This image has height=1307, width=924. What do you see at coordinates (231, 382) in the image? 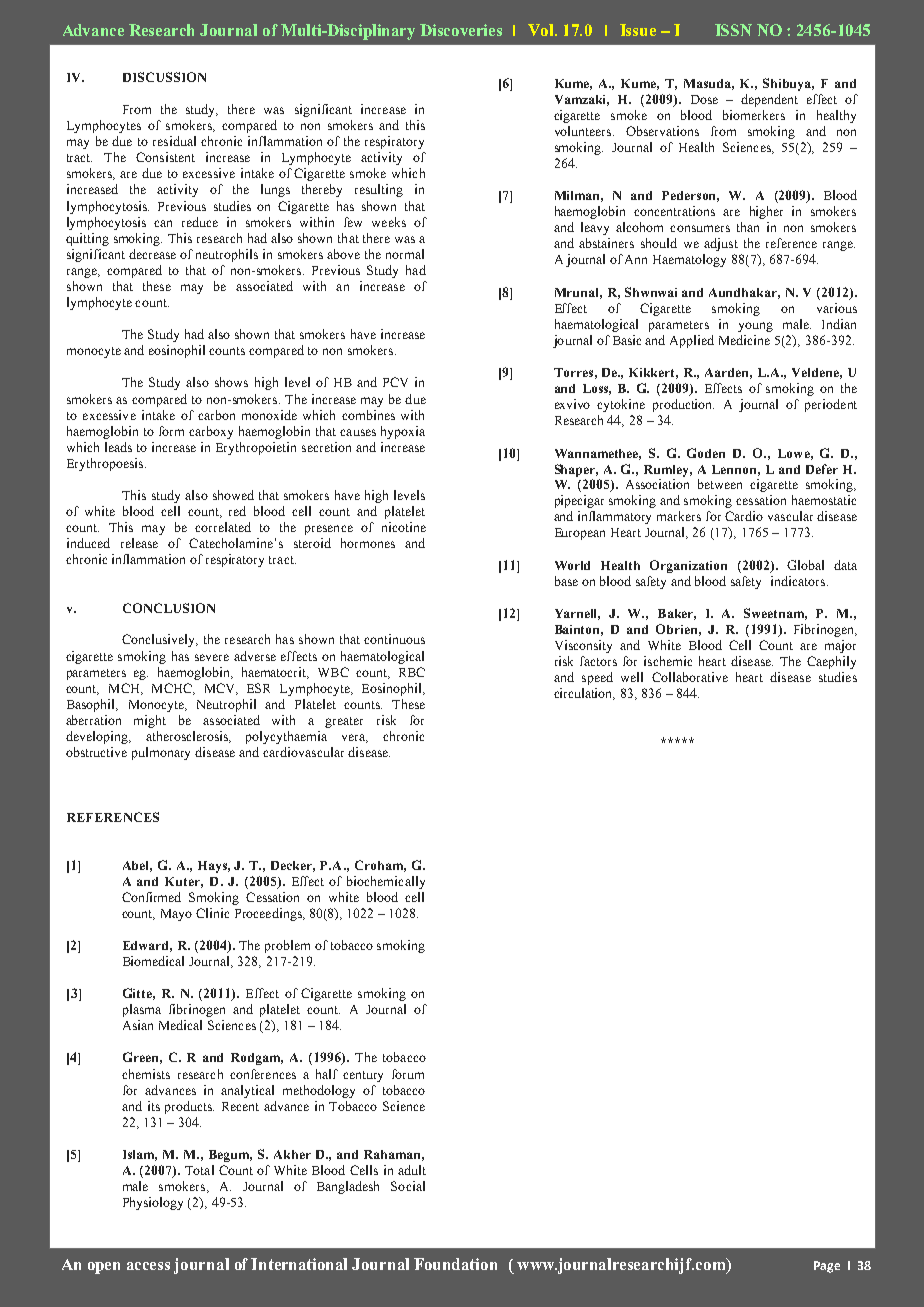
I see `shows` at bounding box center [231, 382].
